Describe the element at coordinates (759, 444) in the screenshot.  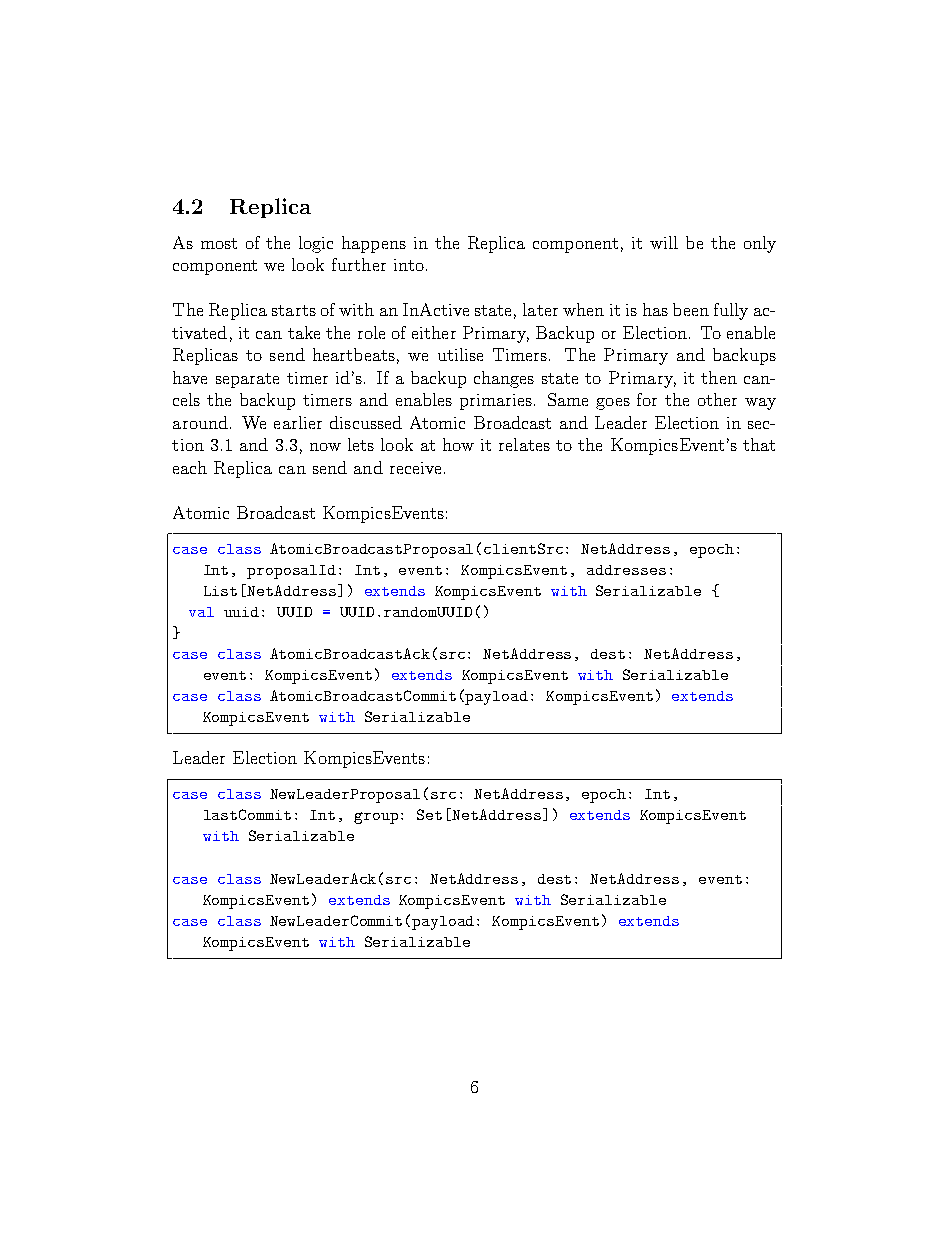
I see `that` at that location.
